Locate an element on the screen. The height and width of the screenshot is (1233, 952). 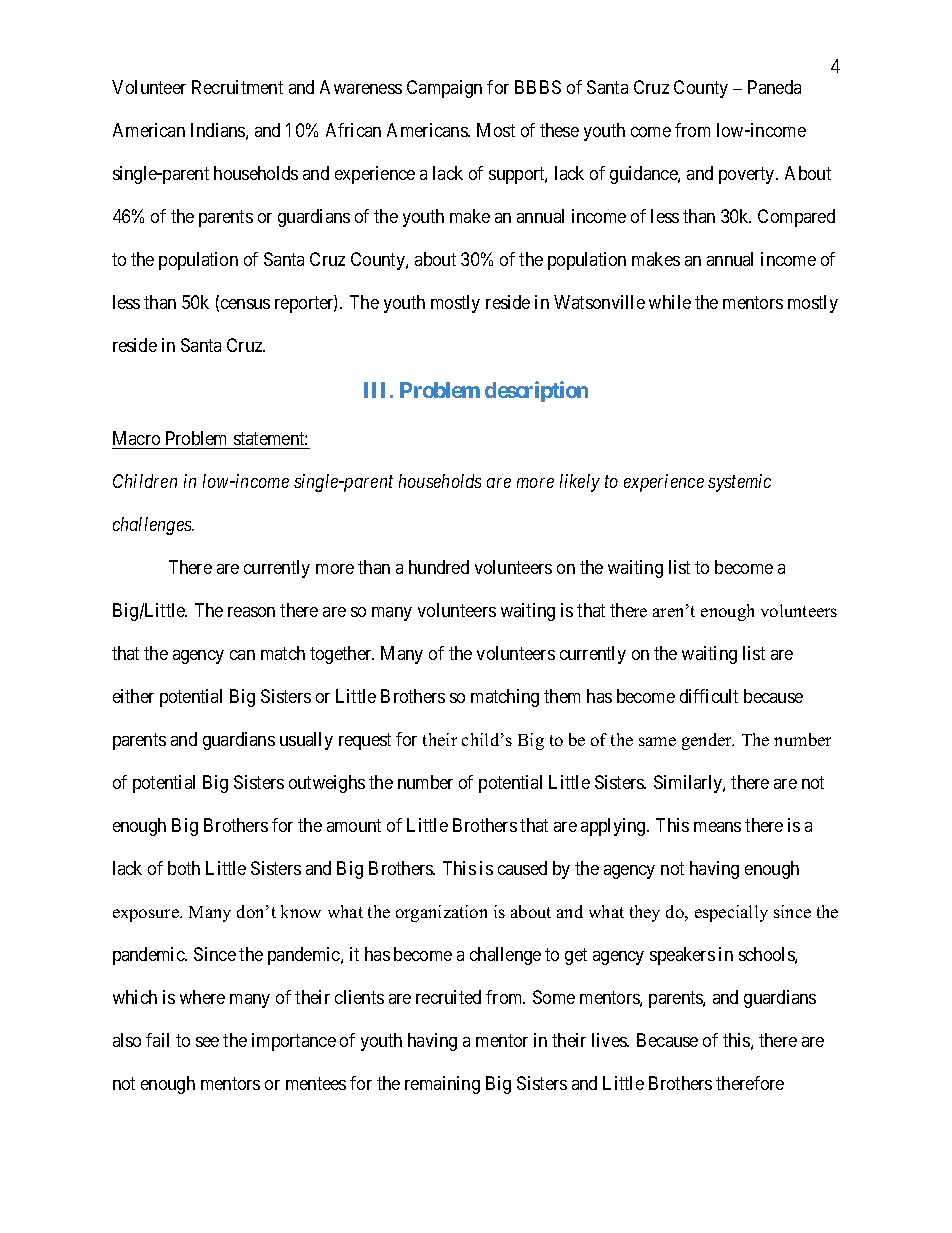
Recruitment is located at coordinates (237, 87).
